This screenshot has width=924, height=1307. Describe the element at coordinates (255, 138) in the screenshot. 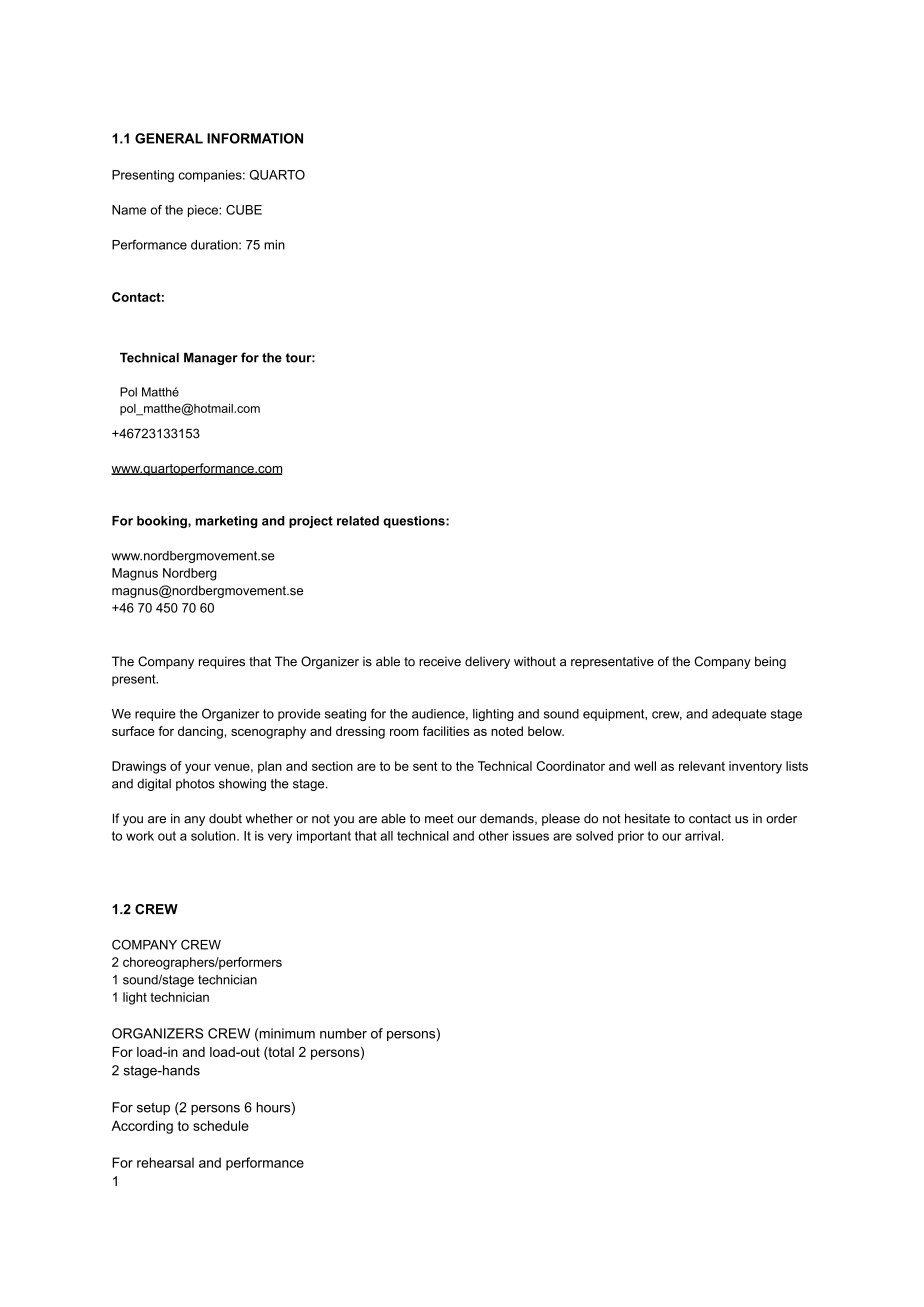

I see `INFORMATION` at that location.
